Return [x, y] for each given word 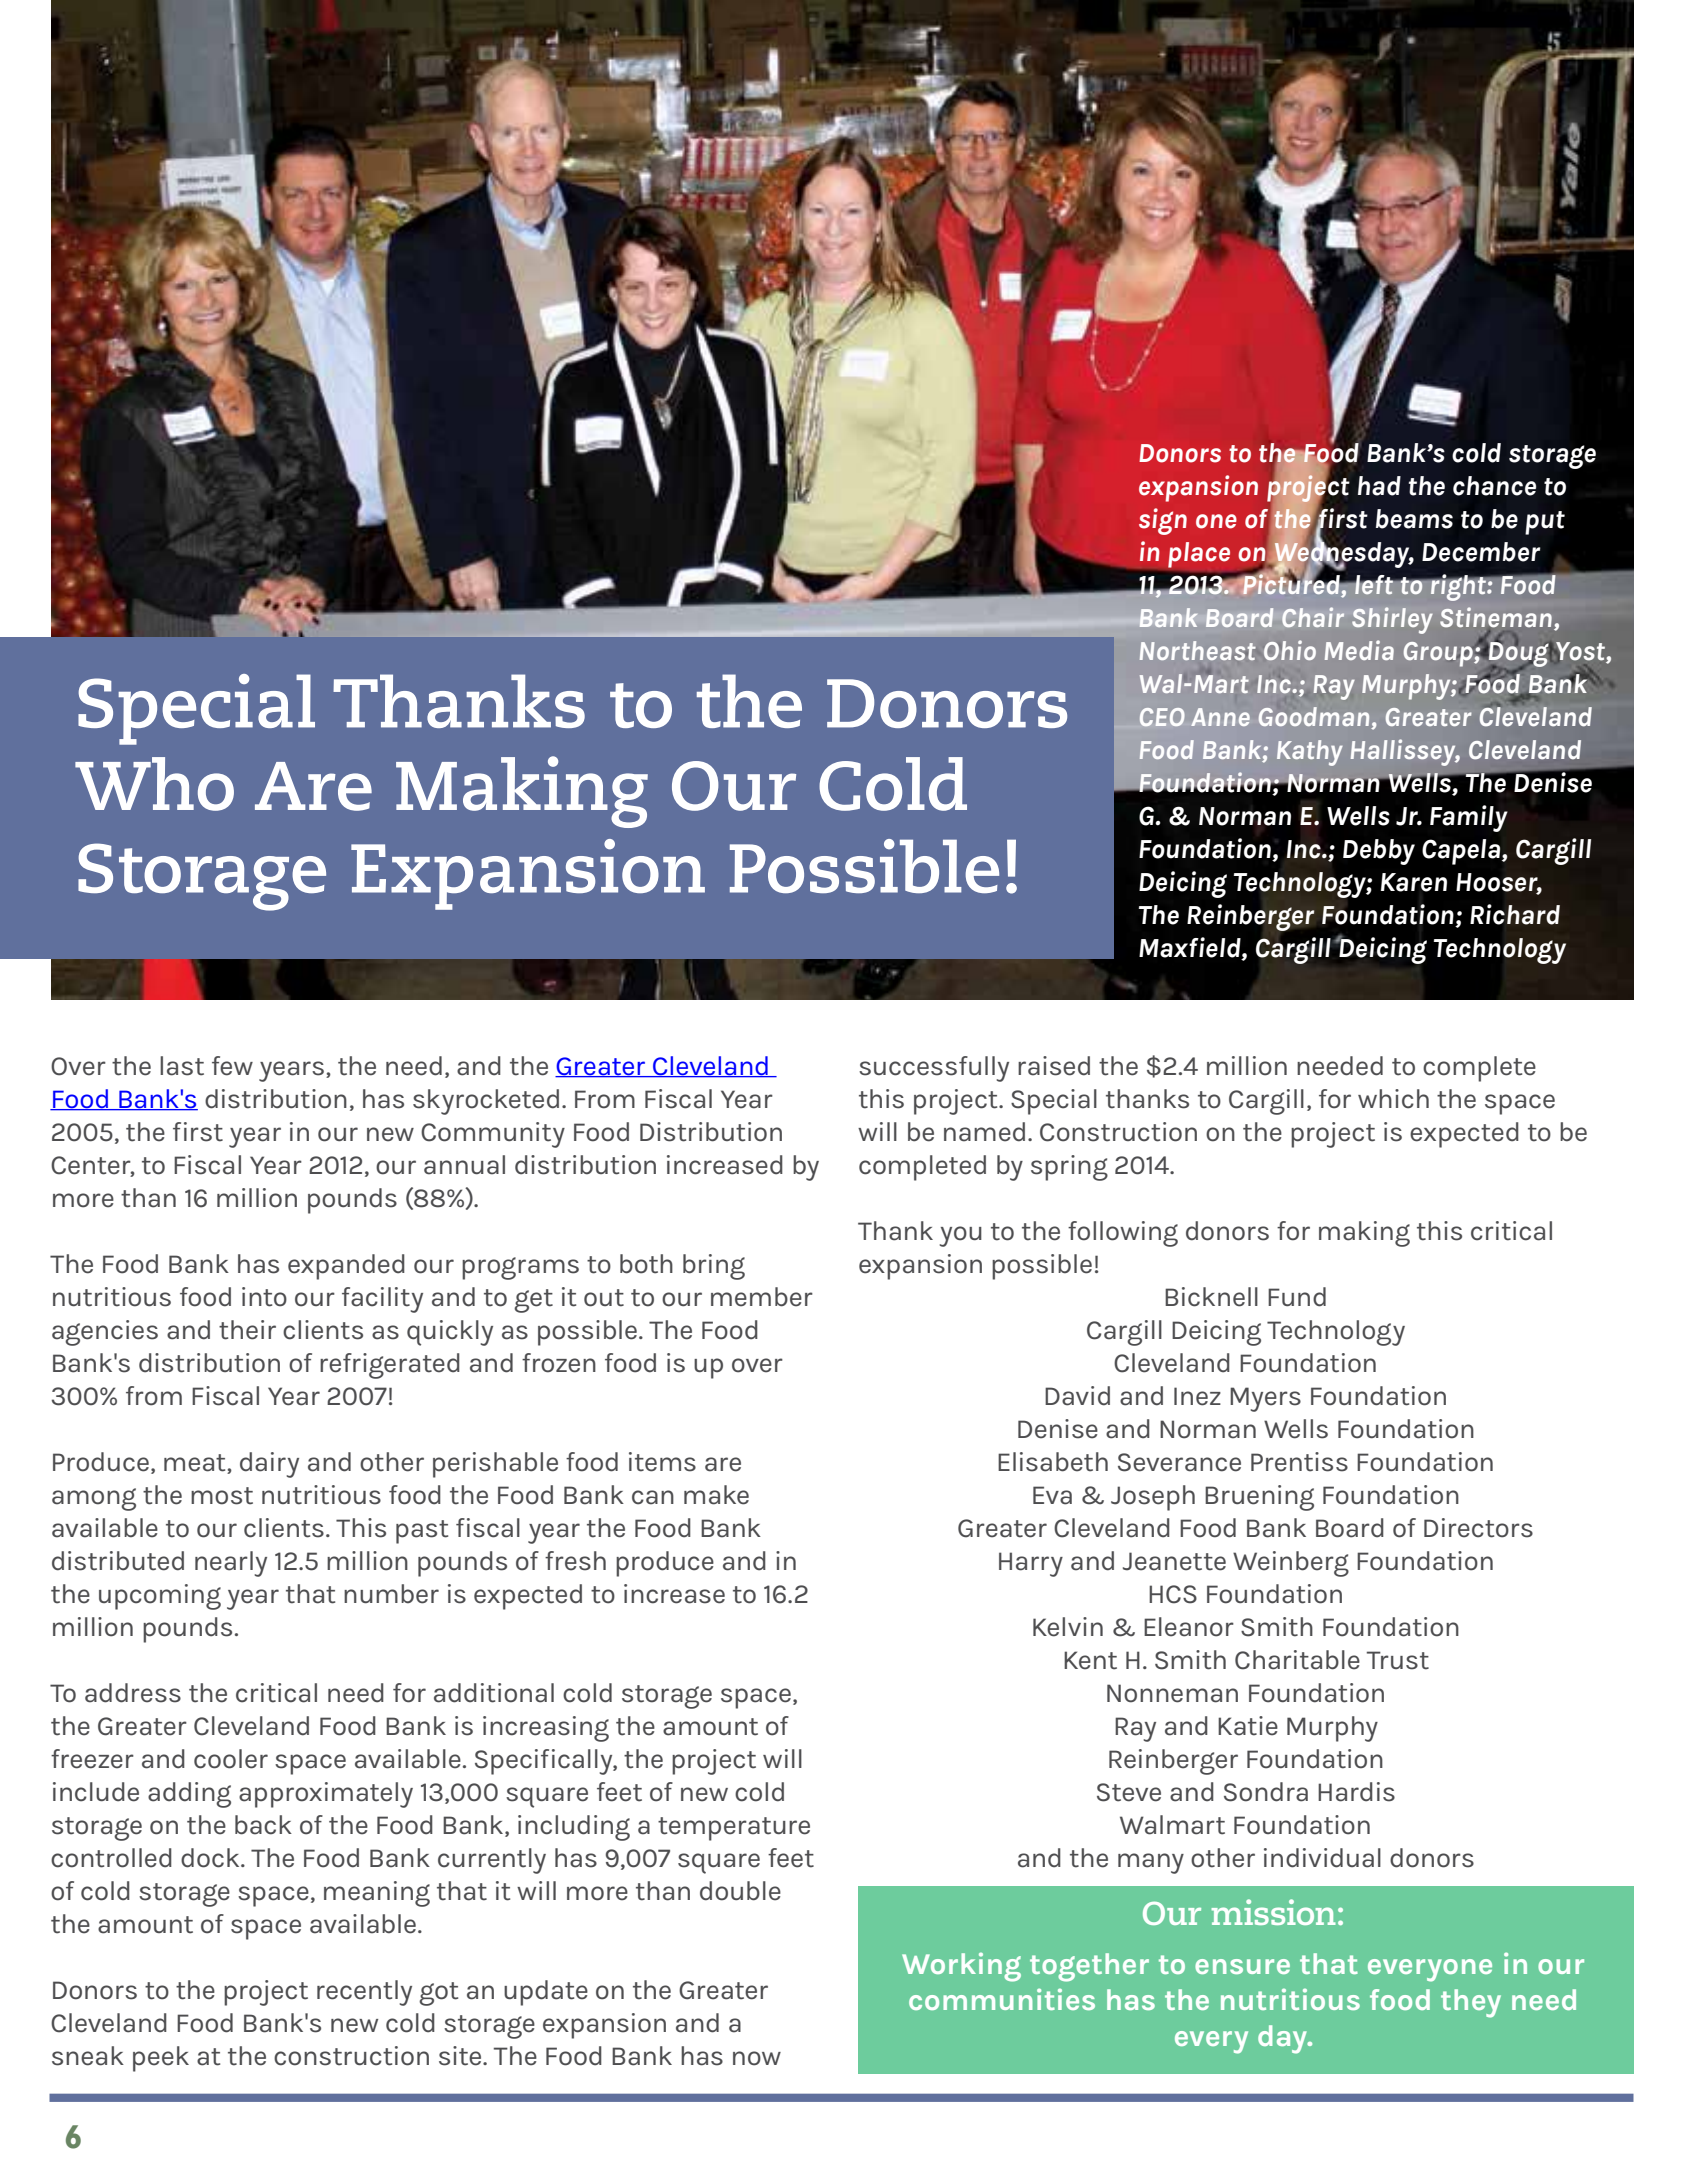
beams [1414, 519]
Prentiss [1299, 1462]
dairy [269, 1465]
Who [154, 784]
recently [364, 1993]
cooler [231, 1759]
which [1393, 1099]
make [716, 1495]
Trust [1398, 1660]
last [182, 1066]
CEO [1162, 717]
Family [1469, 818]
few [232, 1066]
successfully [934, 1069]
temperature [734, 1829]
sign [1163, 521]
